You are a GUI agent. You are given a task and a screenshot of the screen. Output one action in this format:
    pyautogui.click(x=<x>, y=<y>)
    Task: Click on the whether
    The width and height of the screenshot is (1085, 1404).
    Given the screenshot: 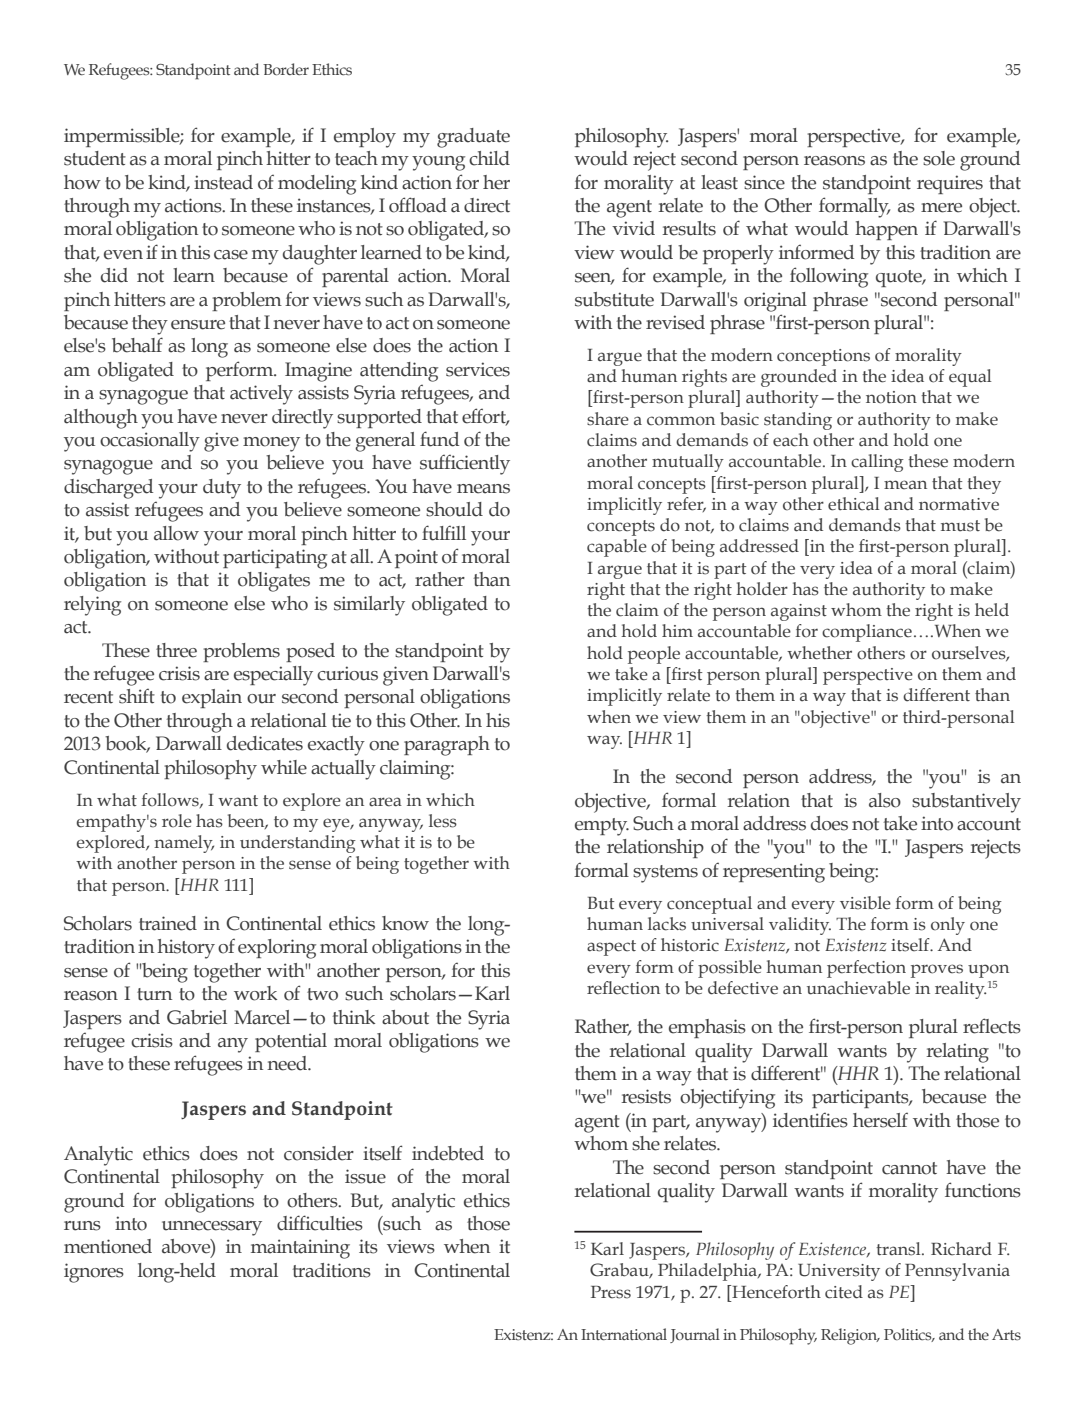 What is the action you would take?
    pyautogui.click(x=819, y=653)
